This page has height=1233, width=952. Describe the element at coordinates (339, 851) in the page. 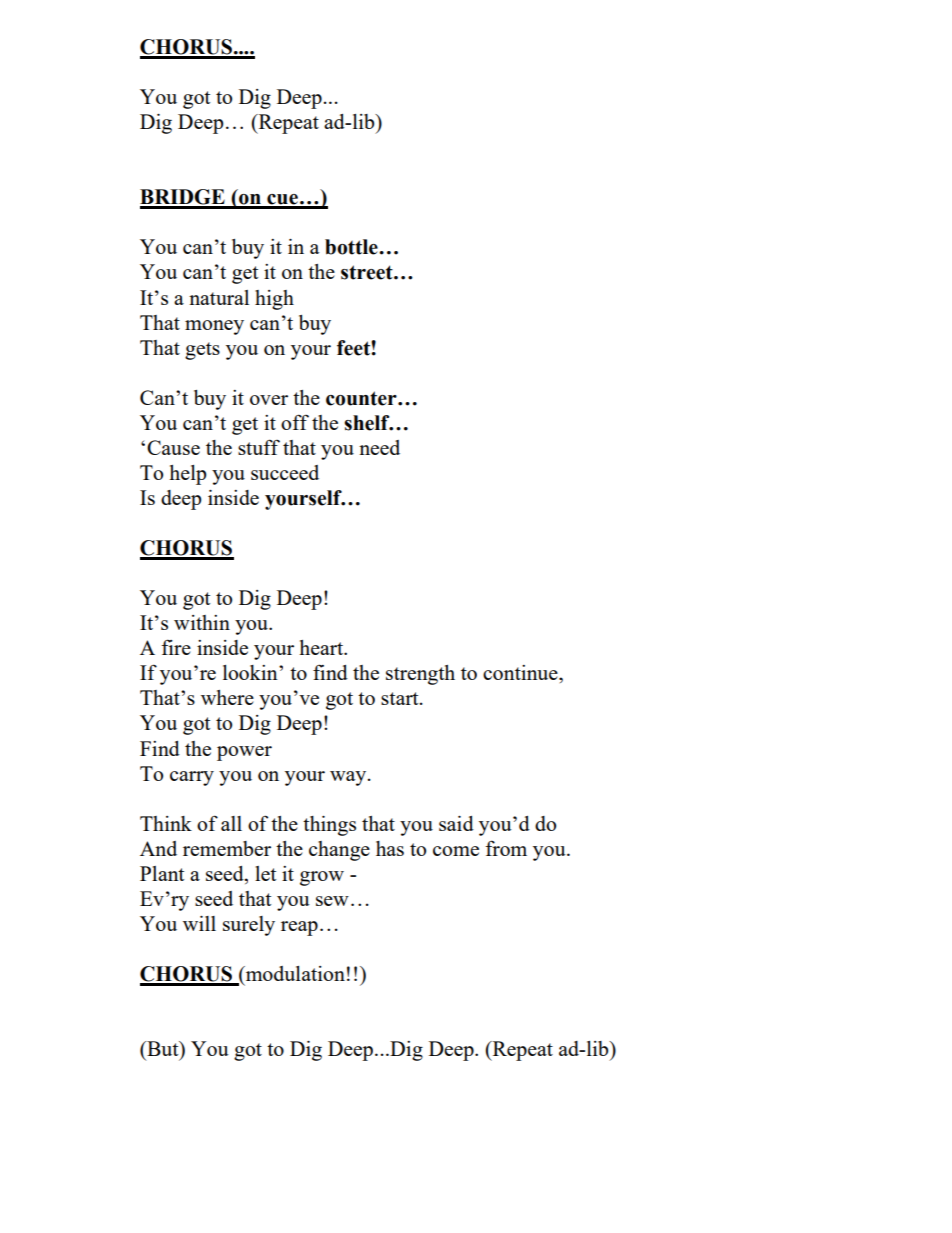

I see `change` at that location.
